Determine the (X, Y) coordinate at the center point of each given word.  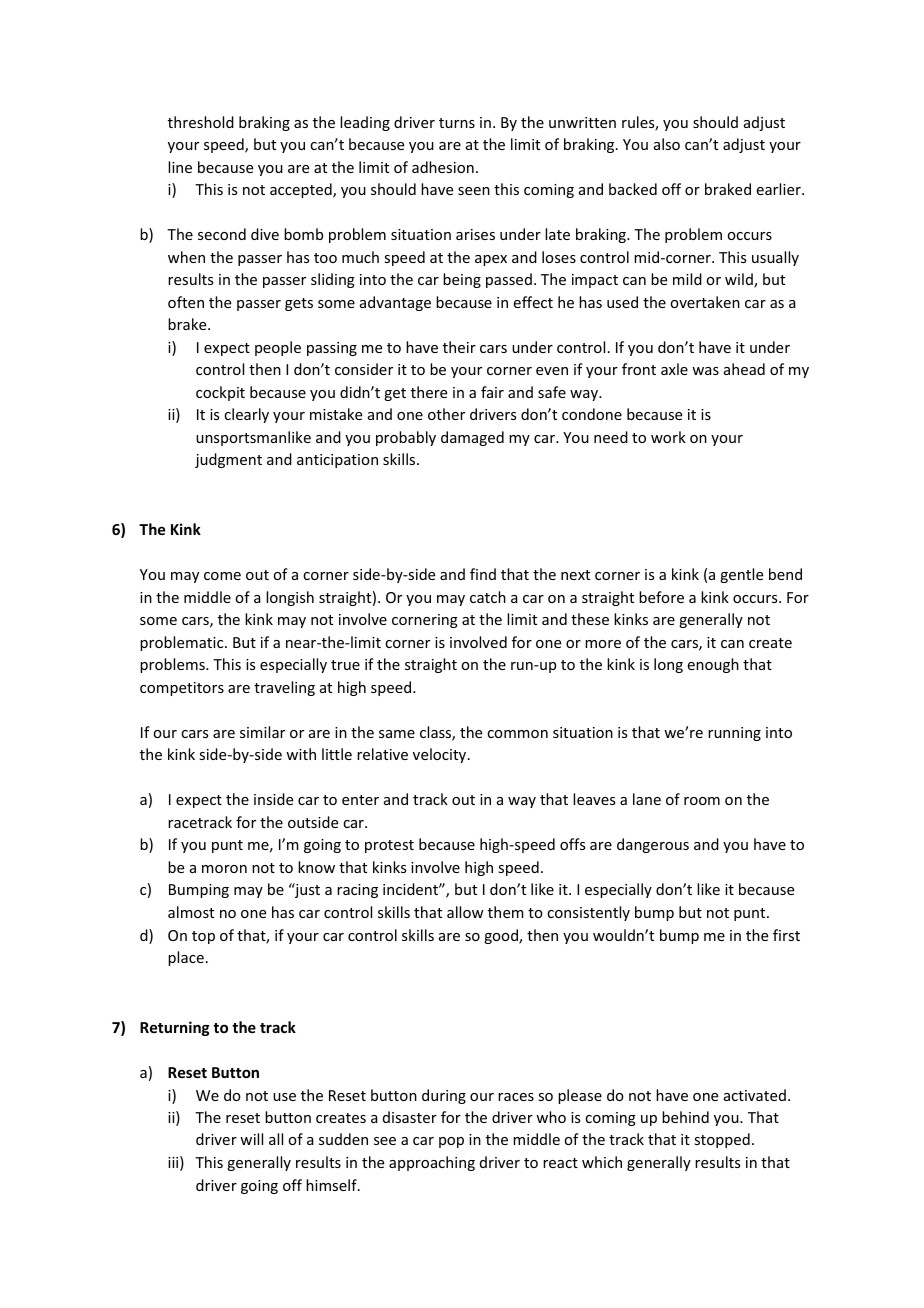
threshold (201, 122)
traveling (284, 688)
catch (488, 597)
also (667, 144)
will (251, 1139)
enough (713, 665)
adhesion (443, 167)
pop (451, 1142)
